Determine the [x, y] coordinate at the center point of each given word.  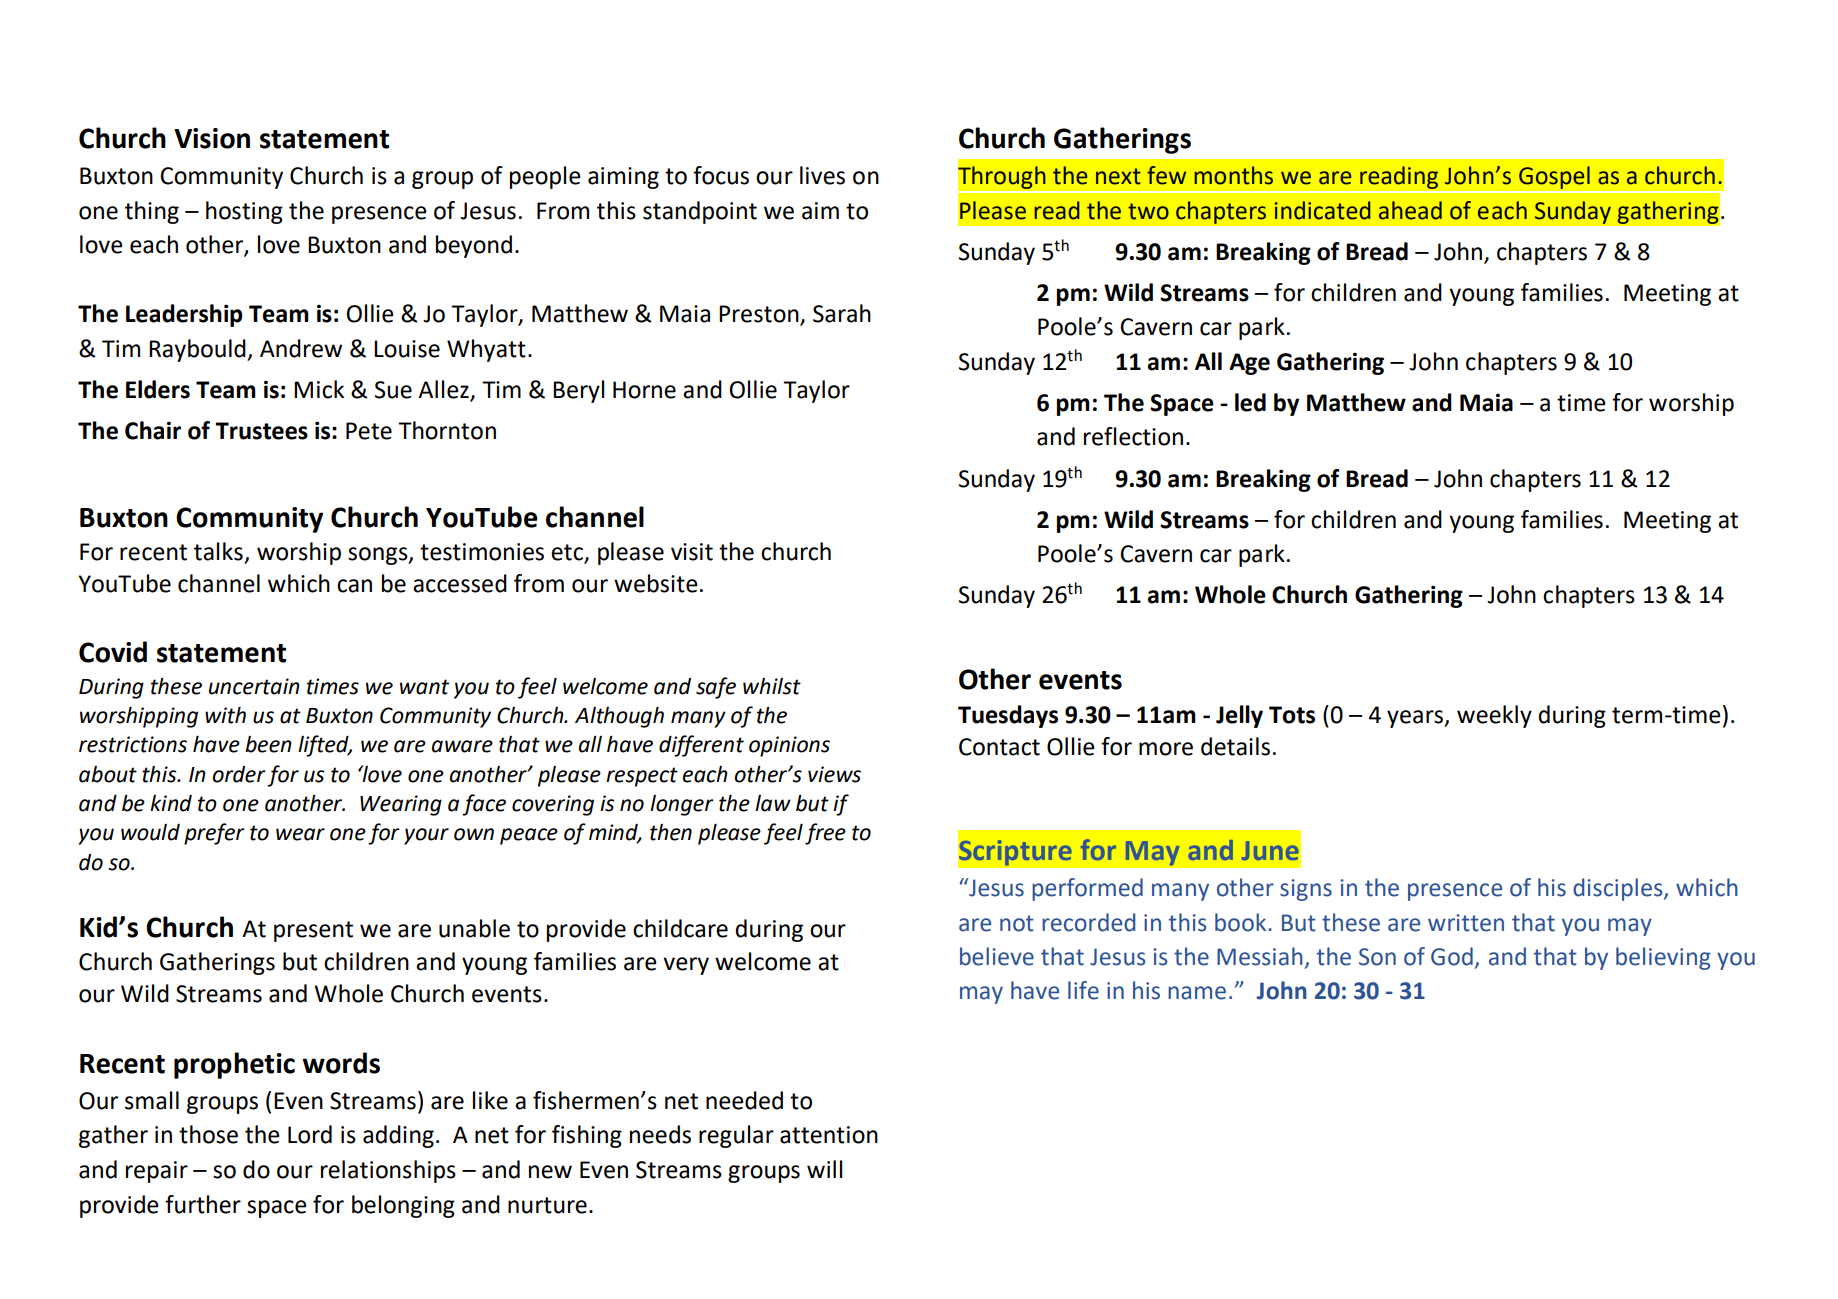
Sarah [842, 313]
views [834, 774]
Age [1249, 364]
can [354, 586]
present [313, 931]
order [239, 774]
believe [997, 956]
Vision [212, 138]
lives [822, 175]
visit [692, 552]
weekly [1494, 716]
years [1416, 719]
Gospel [1554, 179]
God [1452, 956]
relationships [388, 1171]
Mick [319, 389]
